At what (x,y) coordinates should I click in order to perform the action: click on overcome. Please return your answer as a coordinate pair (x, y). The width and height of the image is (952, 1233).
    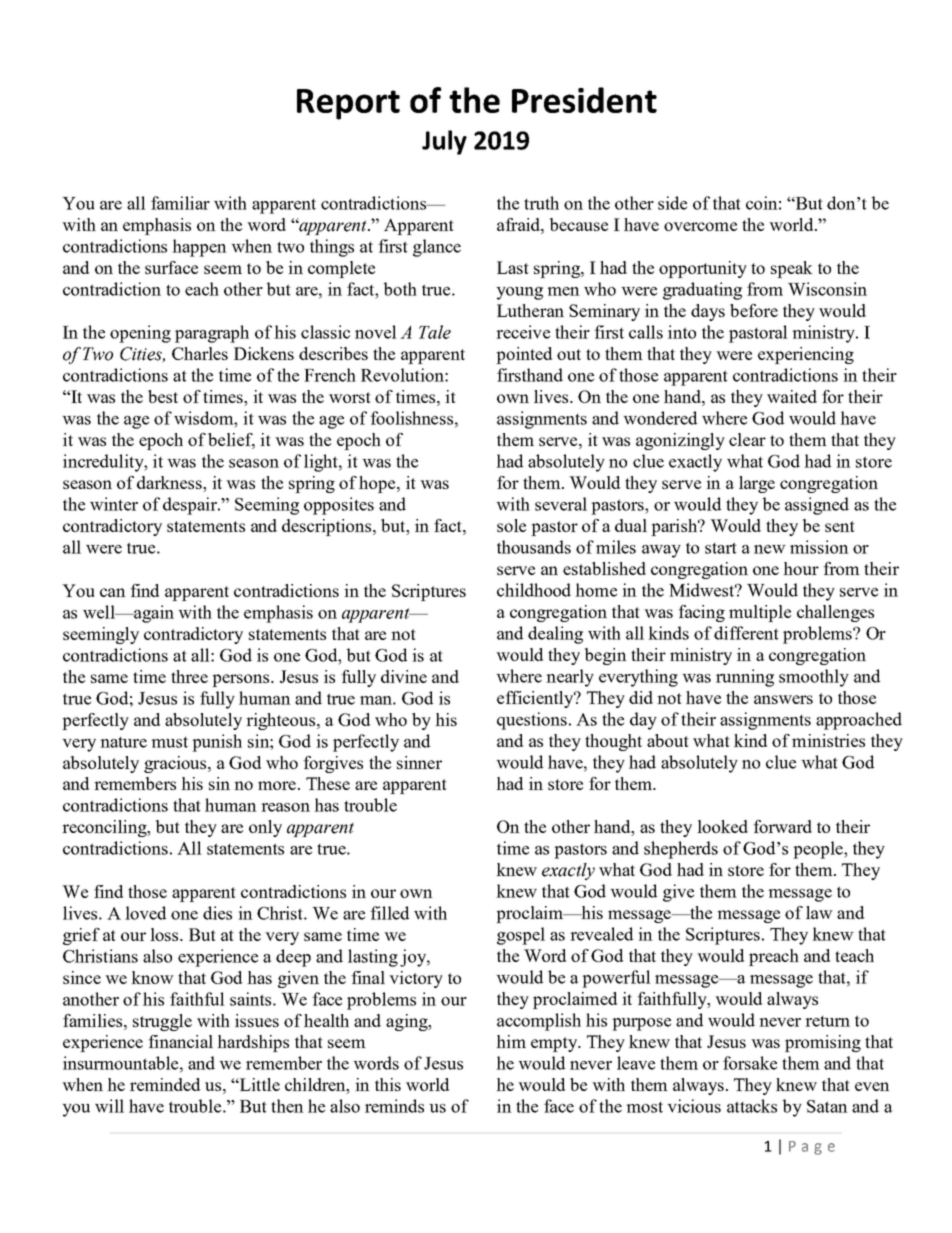
    Looking at the image, I should click on (700, 226).
